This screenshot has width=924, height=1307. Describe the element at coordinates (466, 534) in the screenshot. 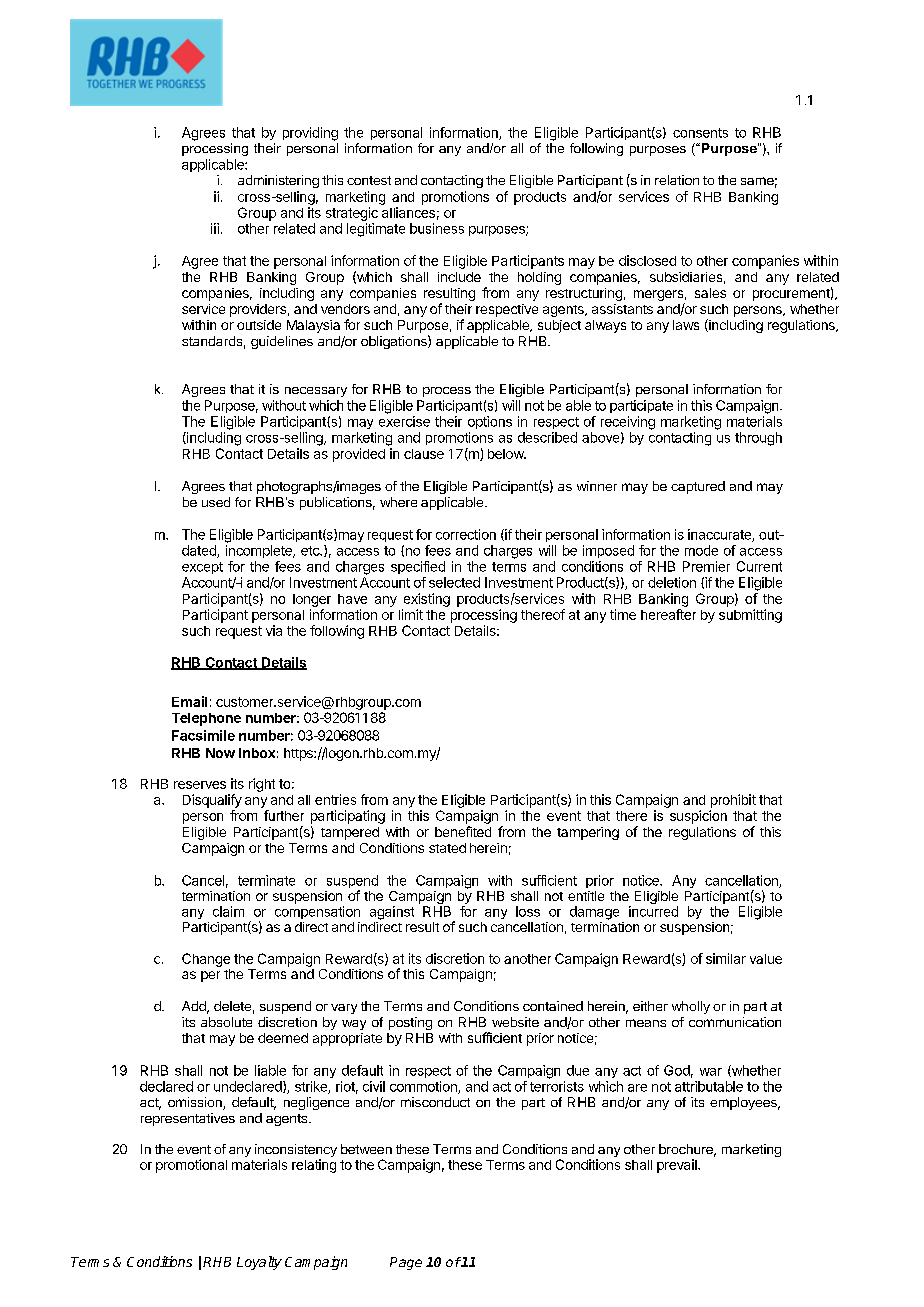

I see `correction` at that location.
